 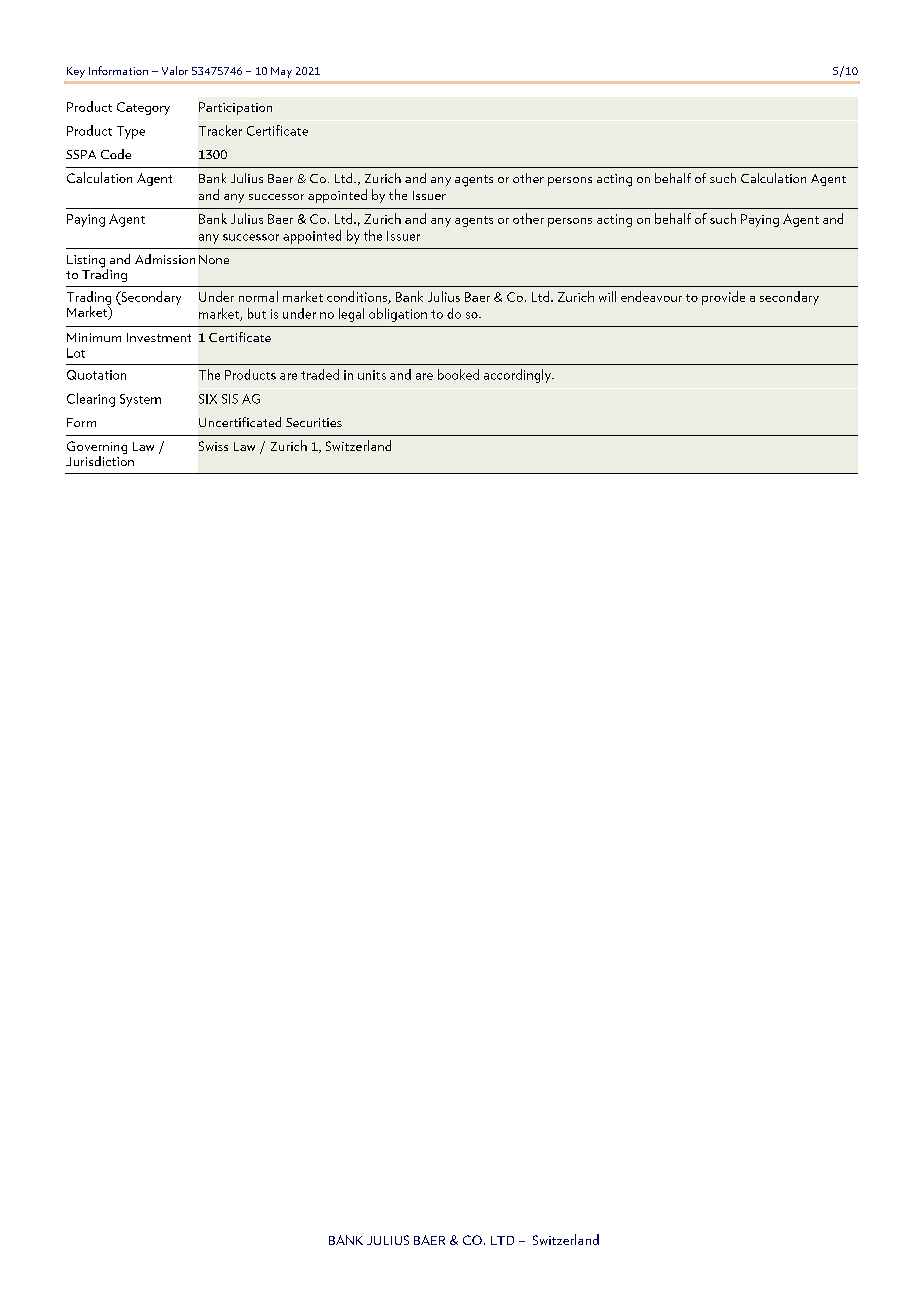 What do you see at coordinates (97, 449) in the screenshot?
I see `Governing` at bounding box center [97, 449].
